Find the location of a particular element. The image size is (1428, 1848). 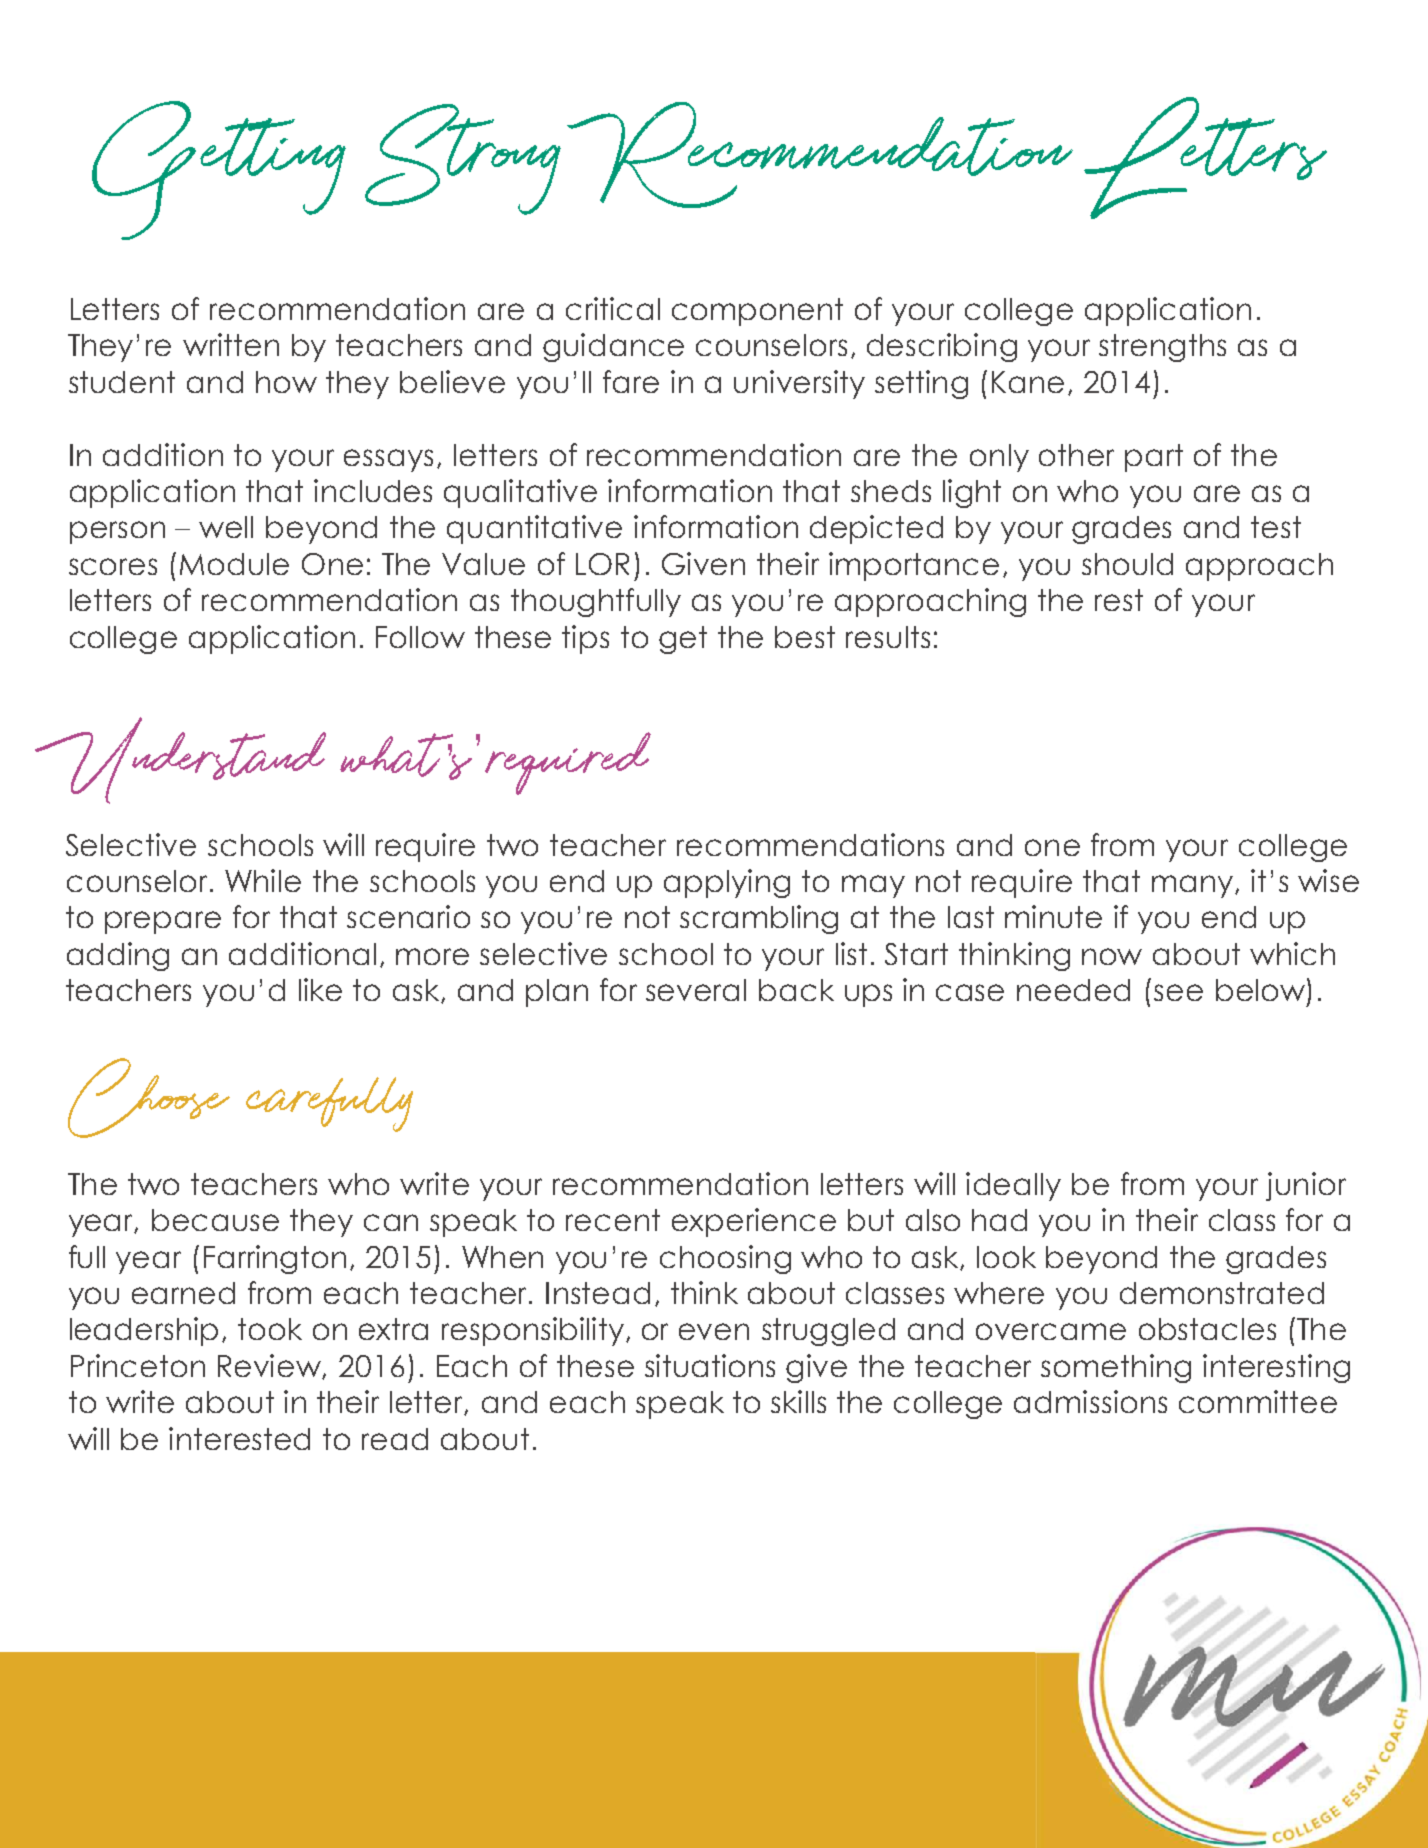

applying is located at coordinates (727, 883).
